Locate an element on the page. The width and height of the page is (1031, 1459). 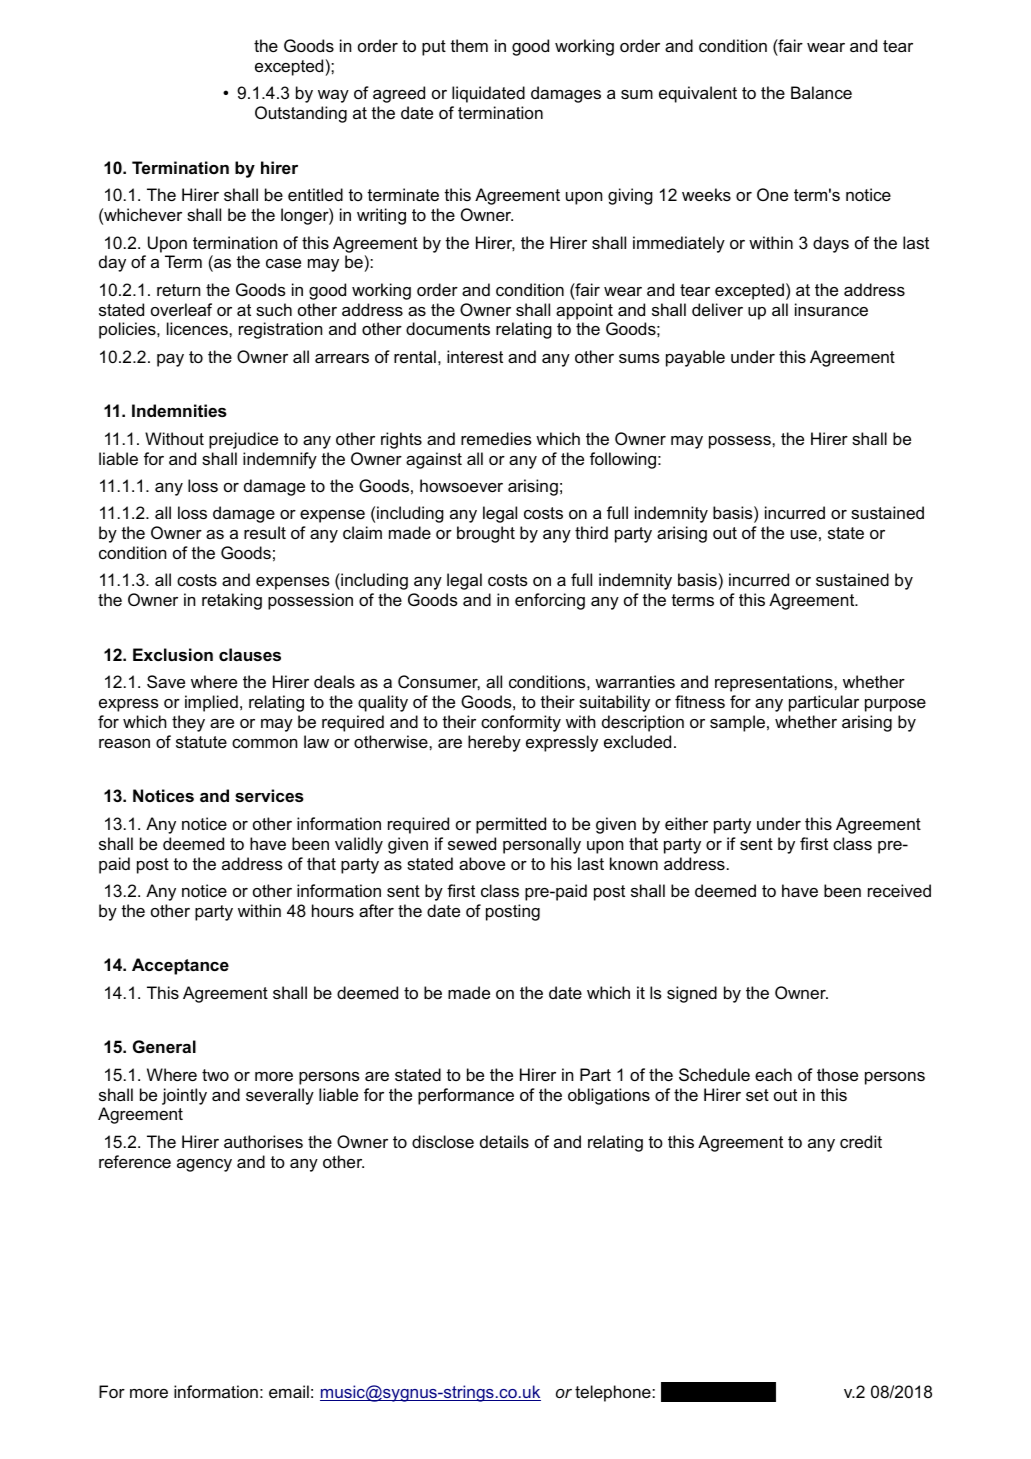
credit is located at coordinates (861, 1141).
